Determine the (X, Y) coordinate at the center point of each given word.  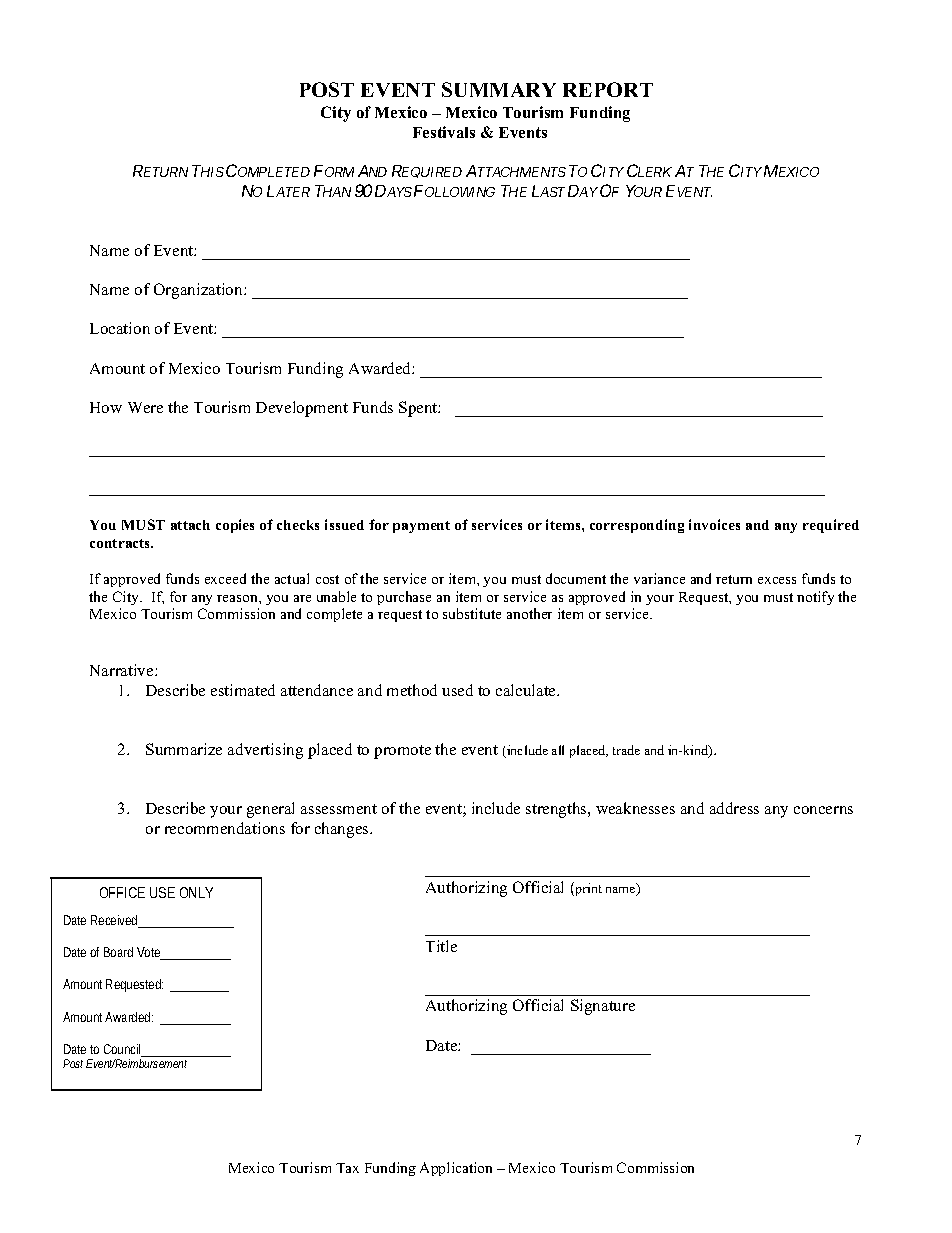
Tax (347, 1168)
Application (456, 1169)
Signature (603, 1007)
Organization (199, 291)
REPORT (608, 89)
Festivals (444, 132)
